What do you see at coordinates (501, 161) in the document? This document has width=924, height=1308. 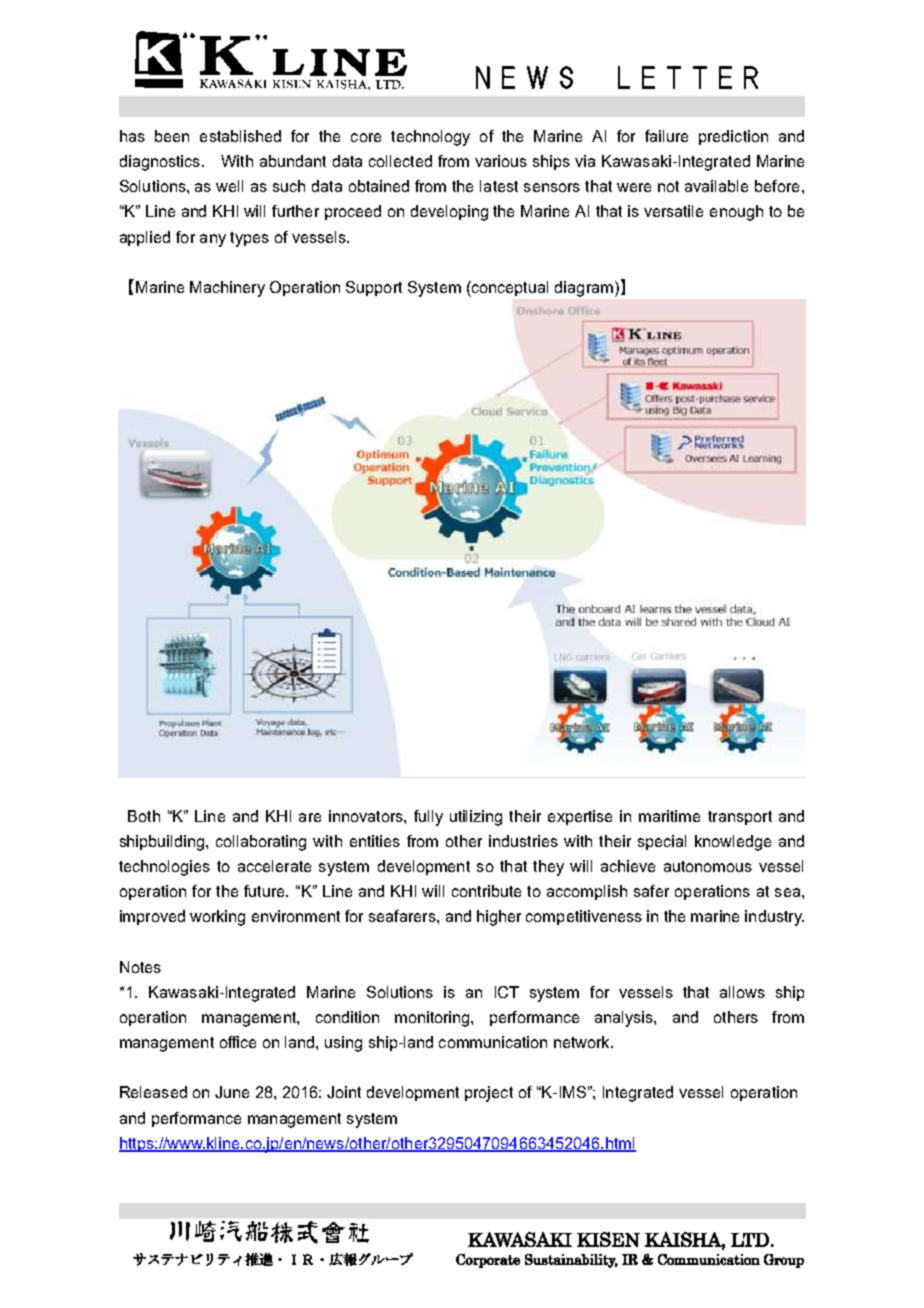 I see `various` at bounding box center [501, 161].
